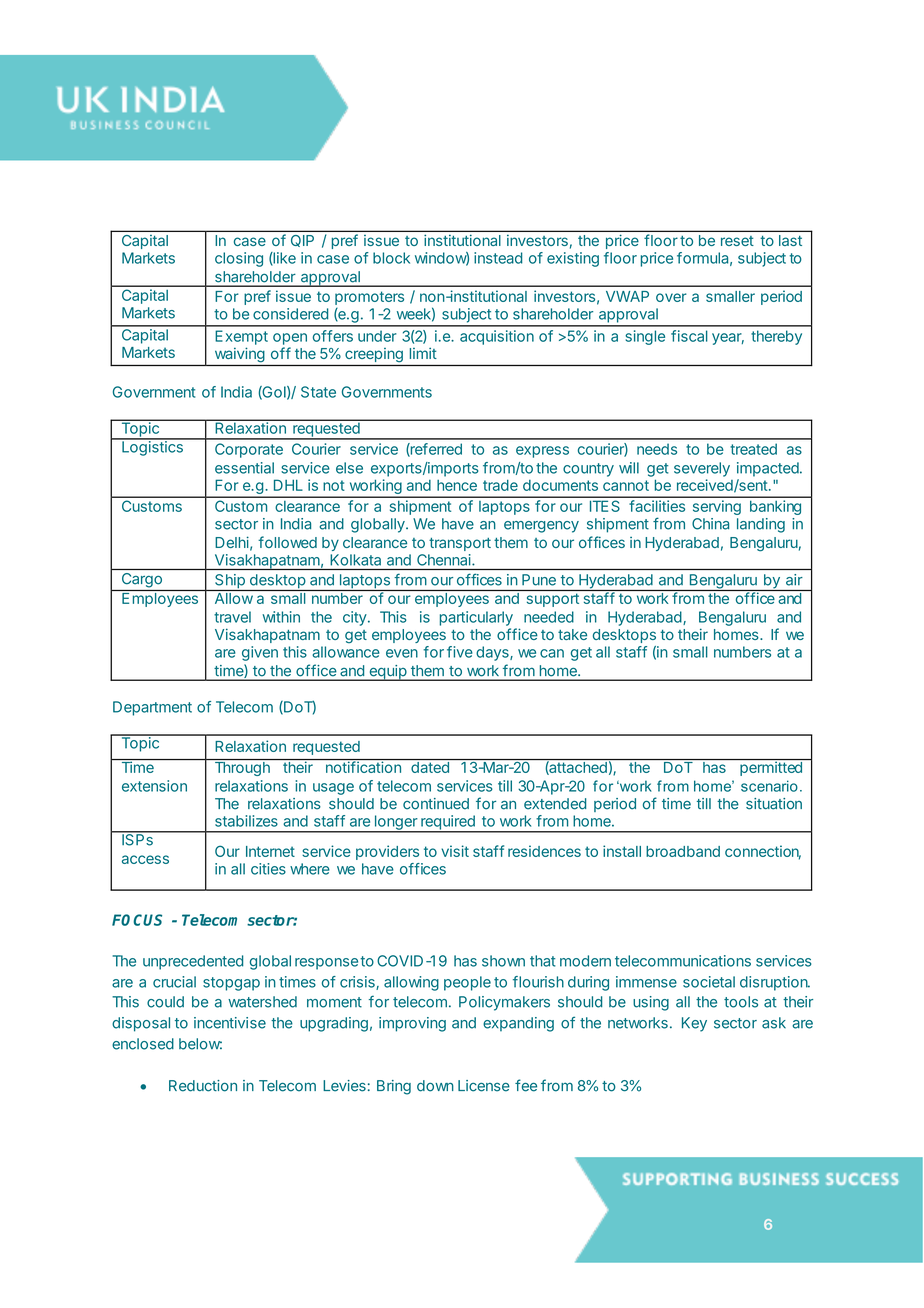  What do you see at coordinates (484, 1086) in the document?
I see `License` at bounding box center [484, 1086].
